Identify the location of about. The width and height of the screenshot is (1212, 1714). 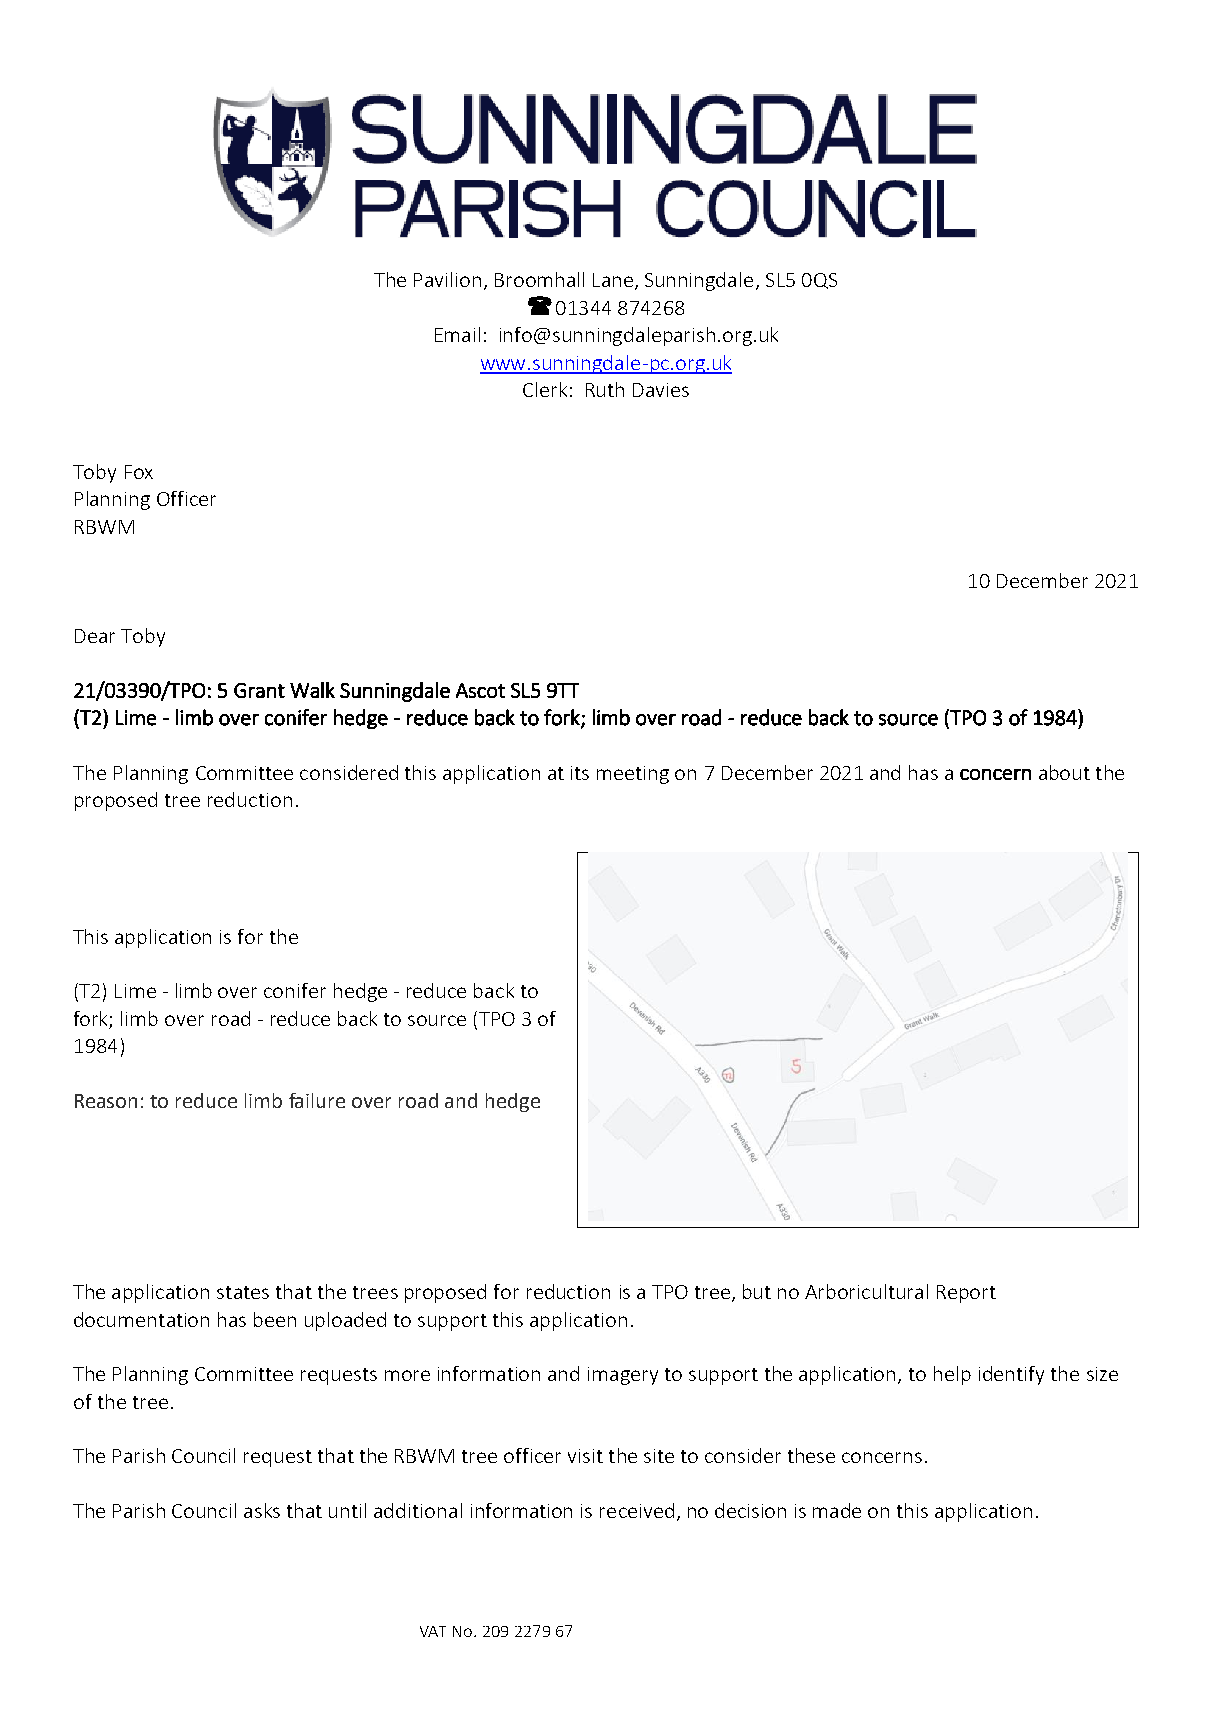
(1064, 772).
